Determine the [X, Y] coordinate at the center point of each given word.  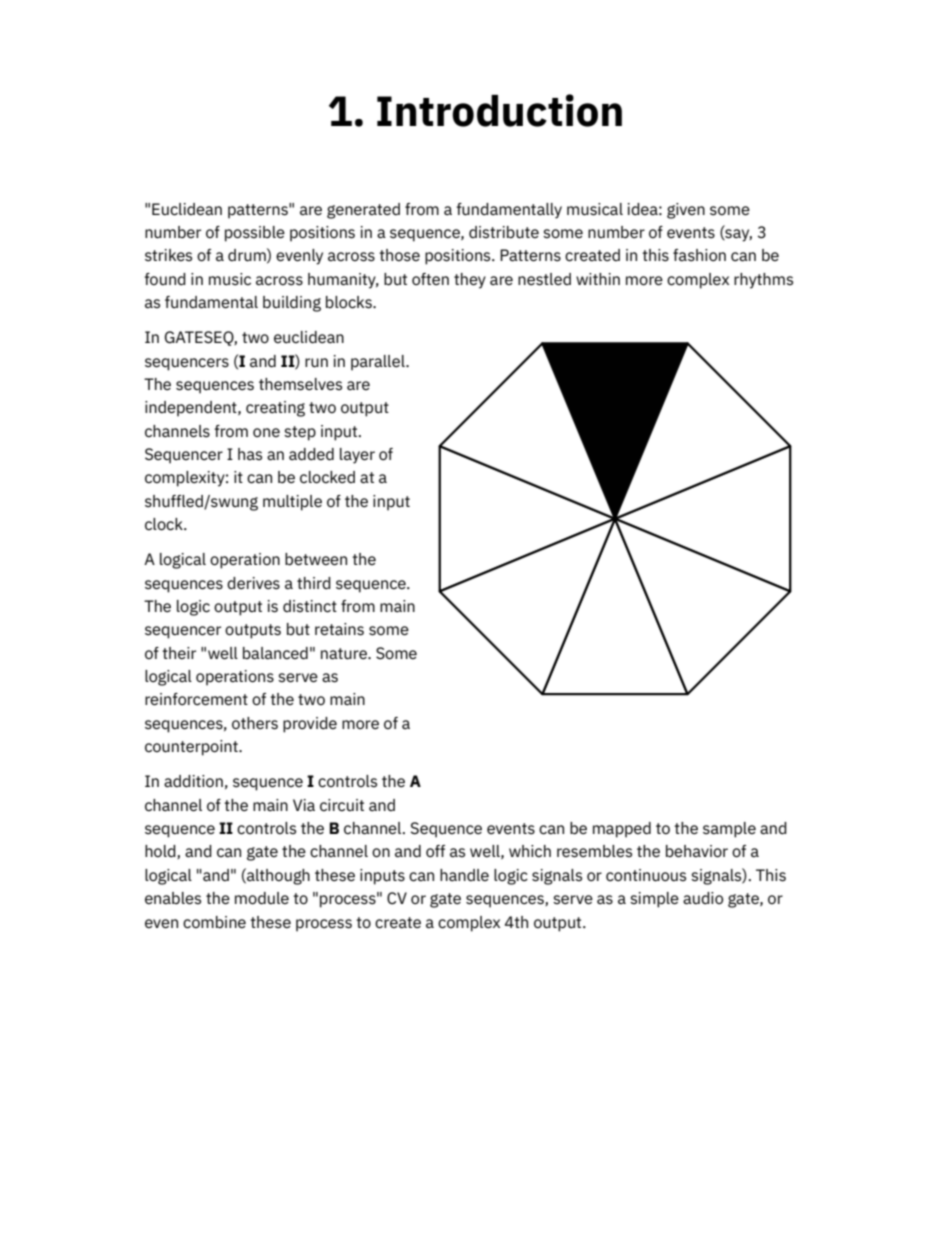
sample [729, 830]
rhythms [763, 281]
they [470, 281]
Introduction [499, 110]
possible [255, 234]
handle [464, 875]
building [292, 304]
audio [703, 898]
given [686, 211]
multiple [292, 503]
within [598, 279]
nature [345, 654]
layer [357, 456]
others [255, 723]
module [262, 898]
